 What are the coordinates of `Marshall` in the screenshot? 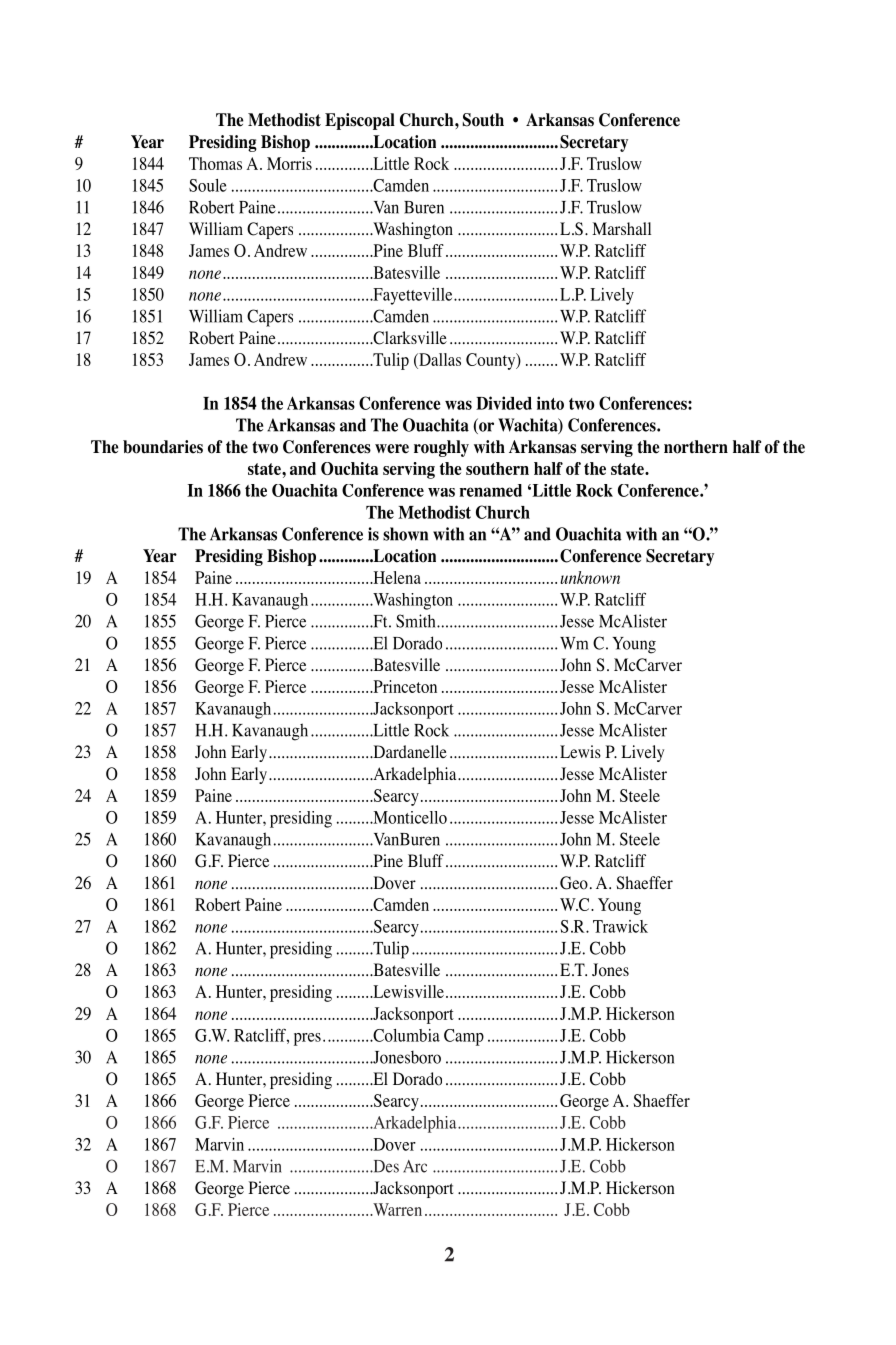 It's located at (621, 228).
